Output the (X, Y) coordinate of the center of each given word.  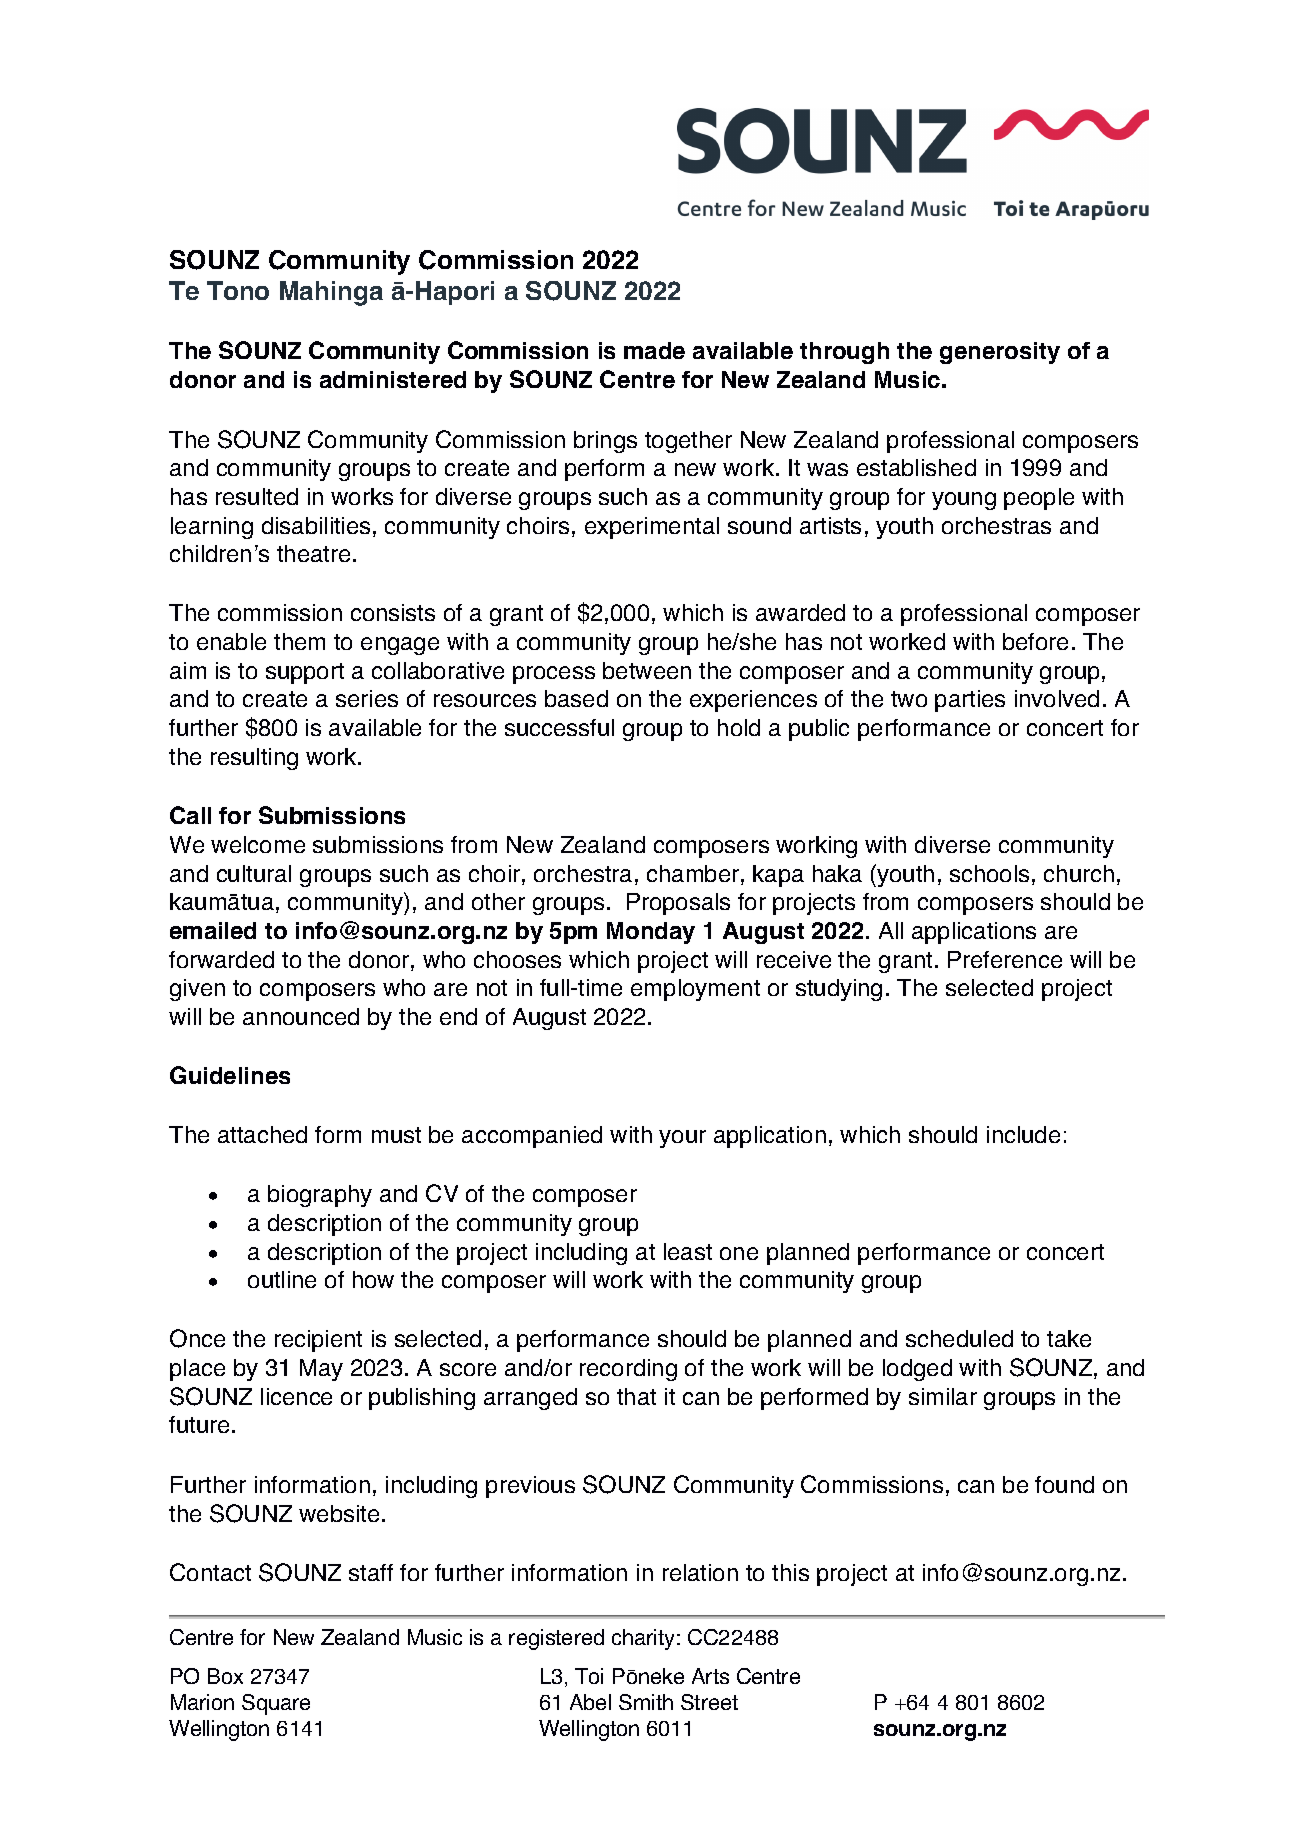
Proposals (678, 904)
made (654, 350)
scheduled (959, 1338)
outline (282, 1279)
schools (989, 873)
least (688, 1251)
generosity (1000, 353)
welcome (258, 844)
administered (393, 379)
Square (276, 1704)
